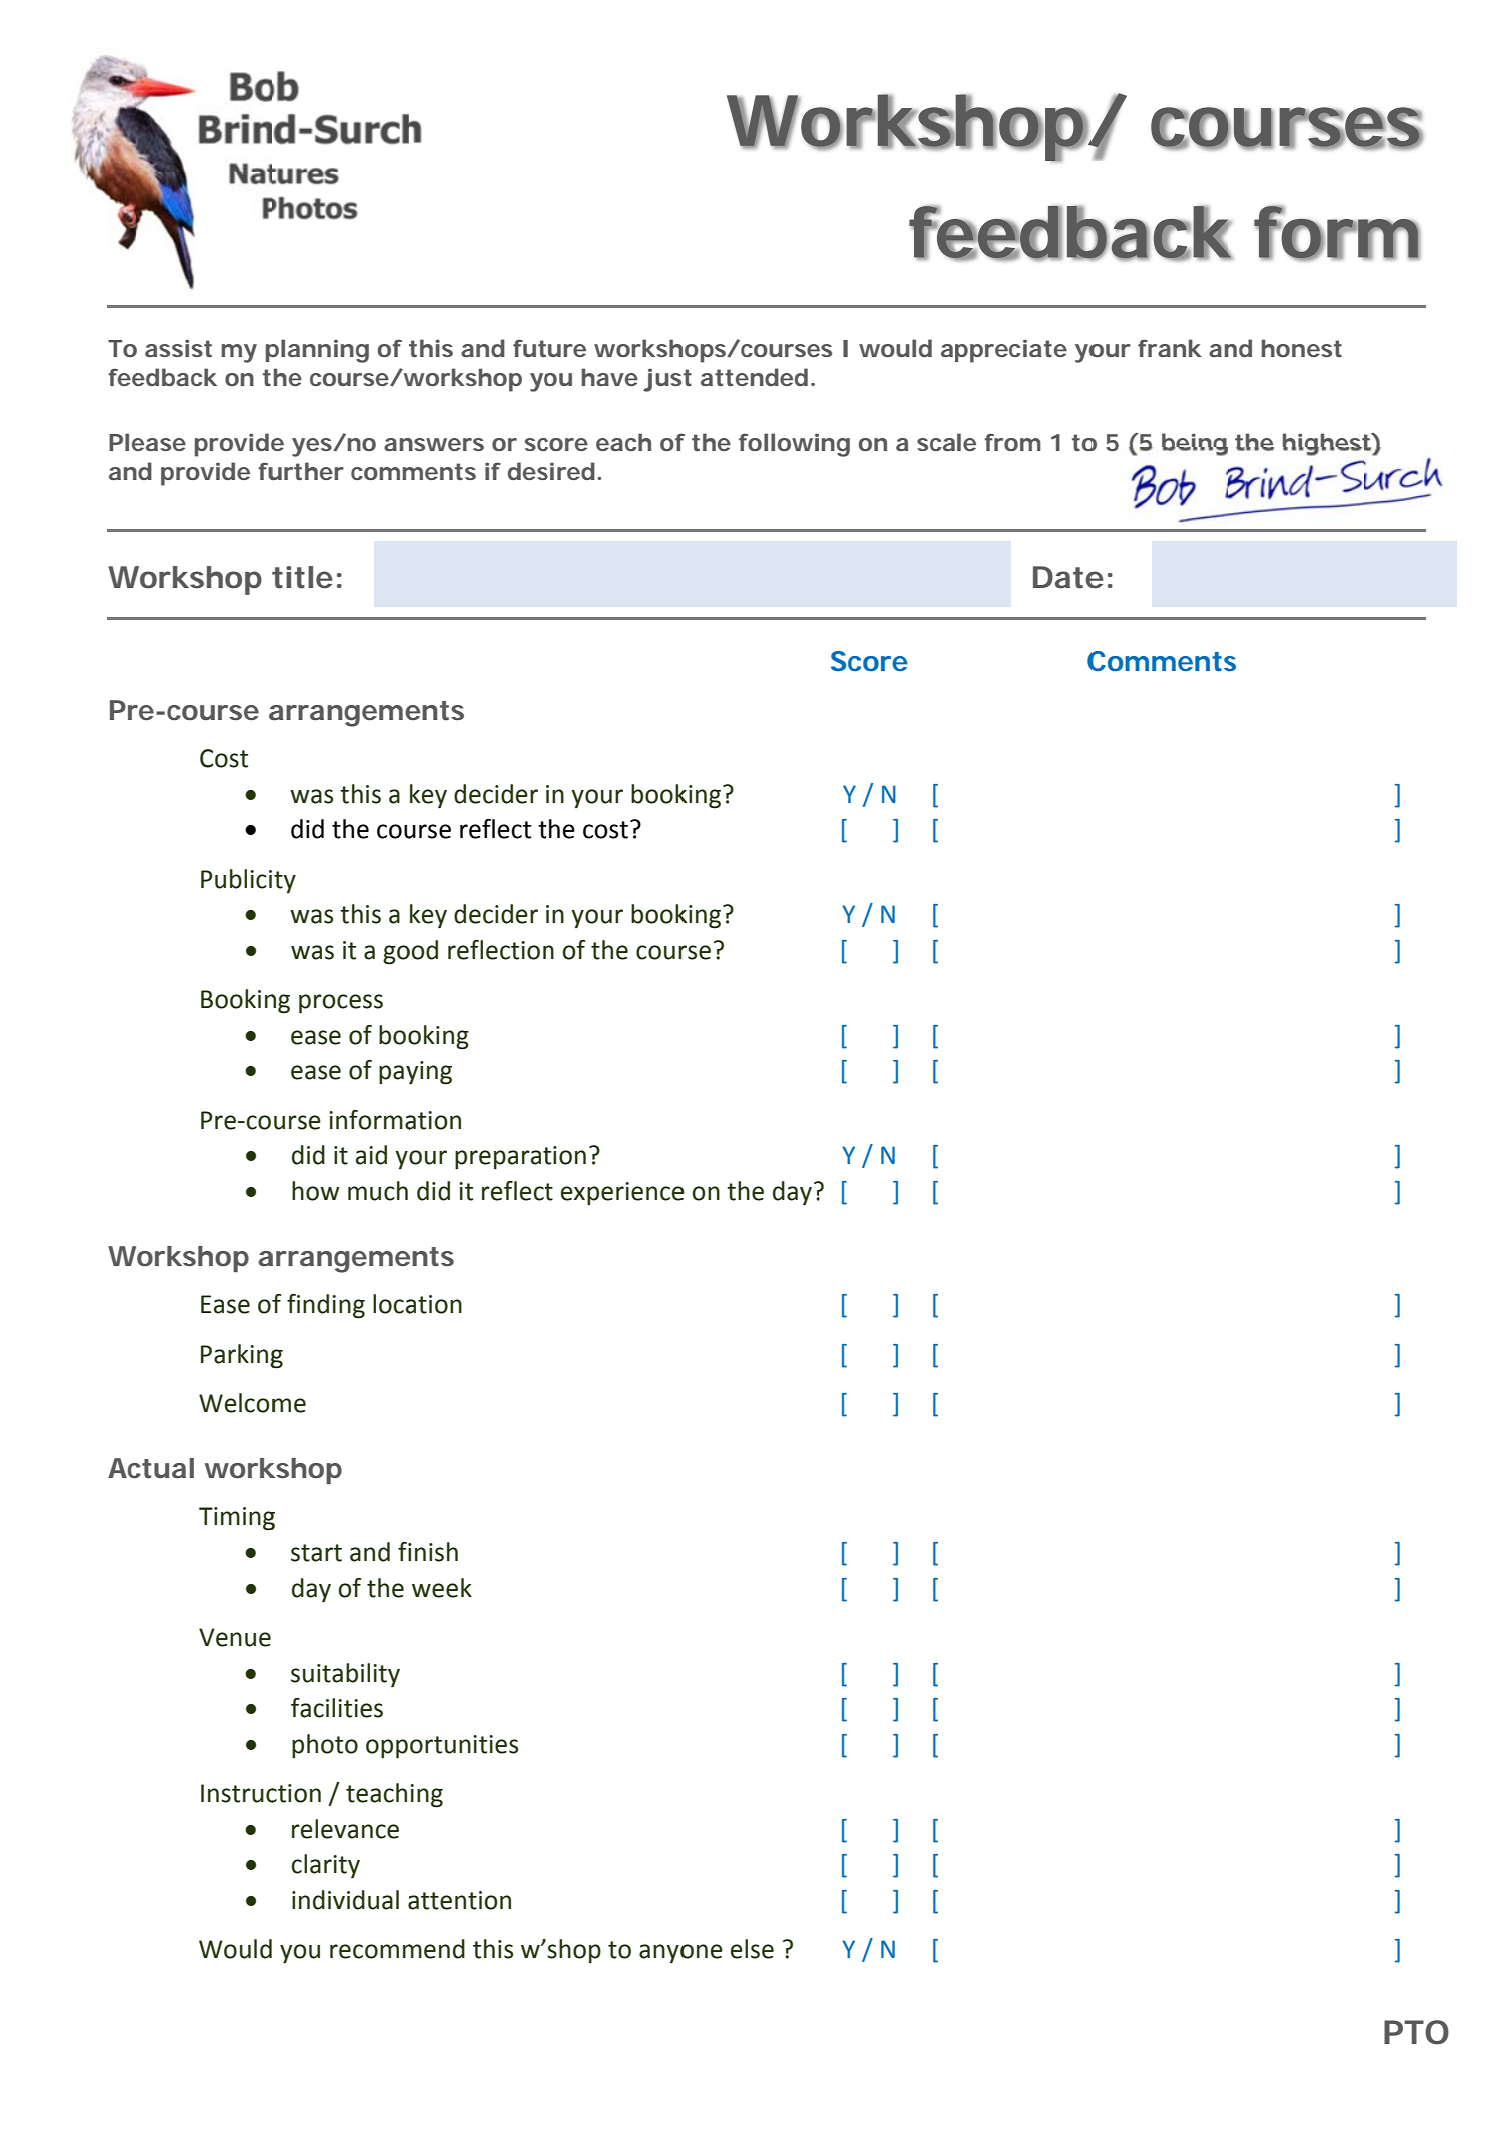  Describe the element at coordinates (754, 377) in the screenshot. I see `attended` at that location.
